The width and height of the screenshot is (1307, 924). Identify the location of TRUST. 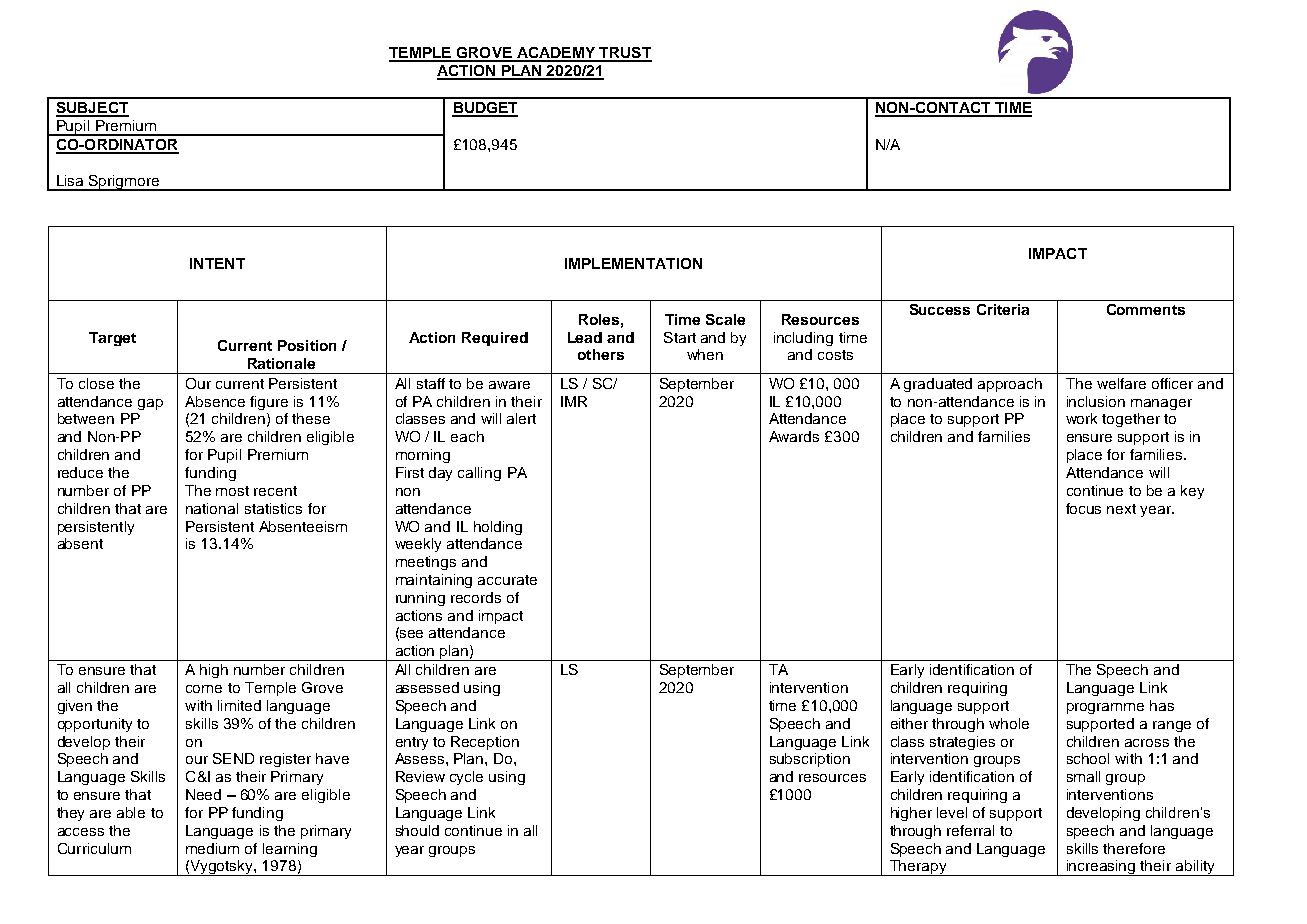
(624, 54).
